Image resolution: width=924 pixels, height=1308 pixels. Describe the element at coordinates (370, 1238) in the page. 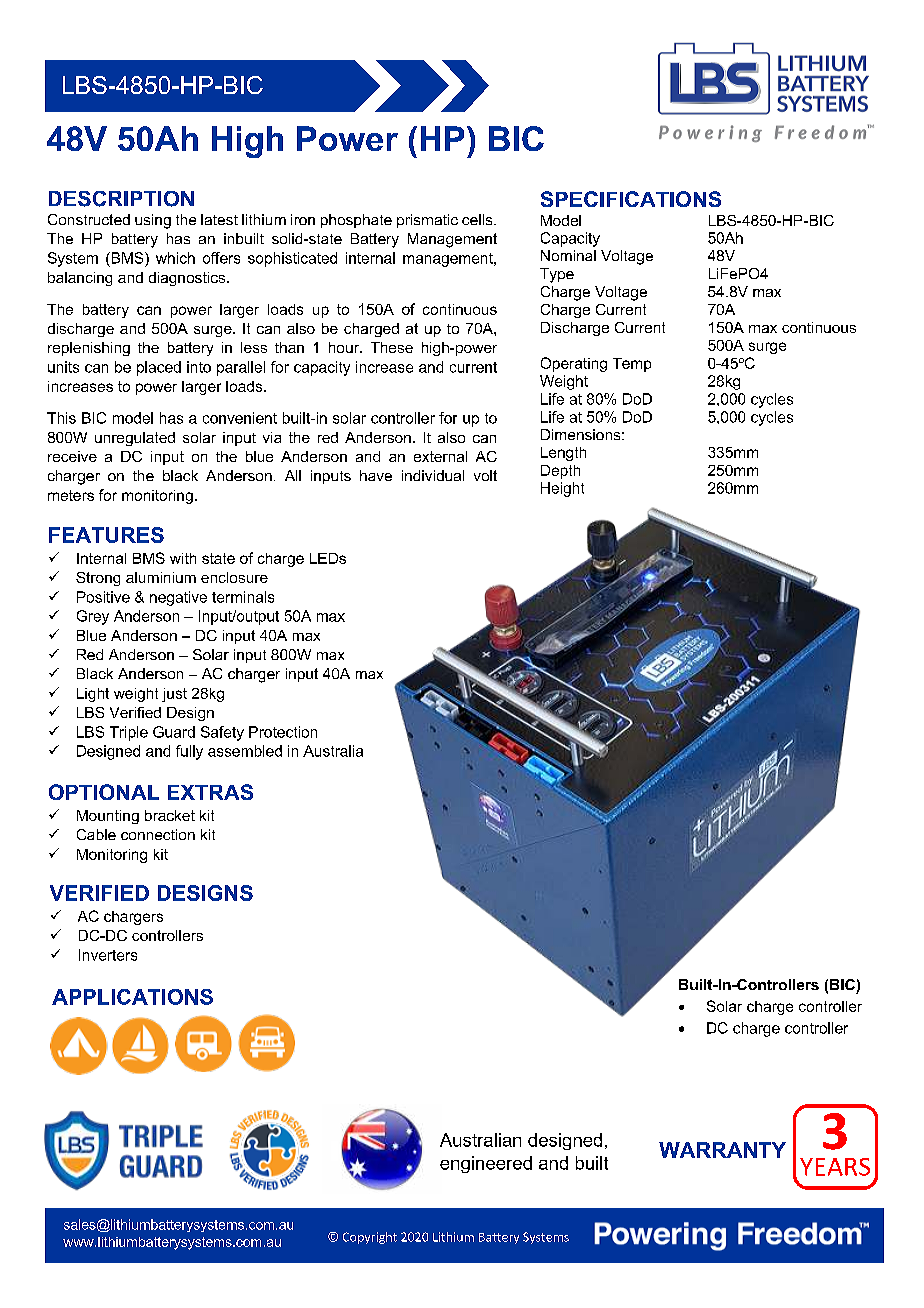

I see `Copyright` at that location.
